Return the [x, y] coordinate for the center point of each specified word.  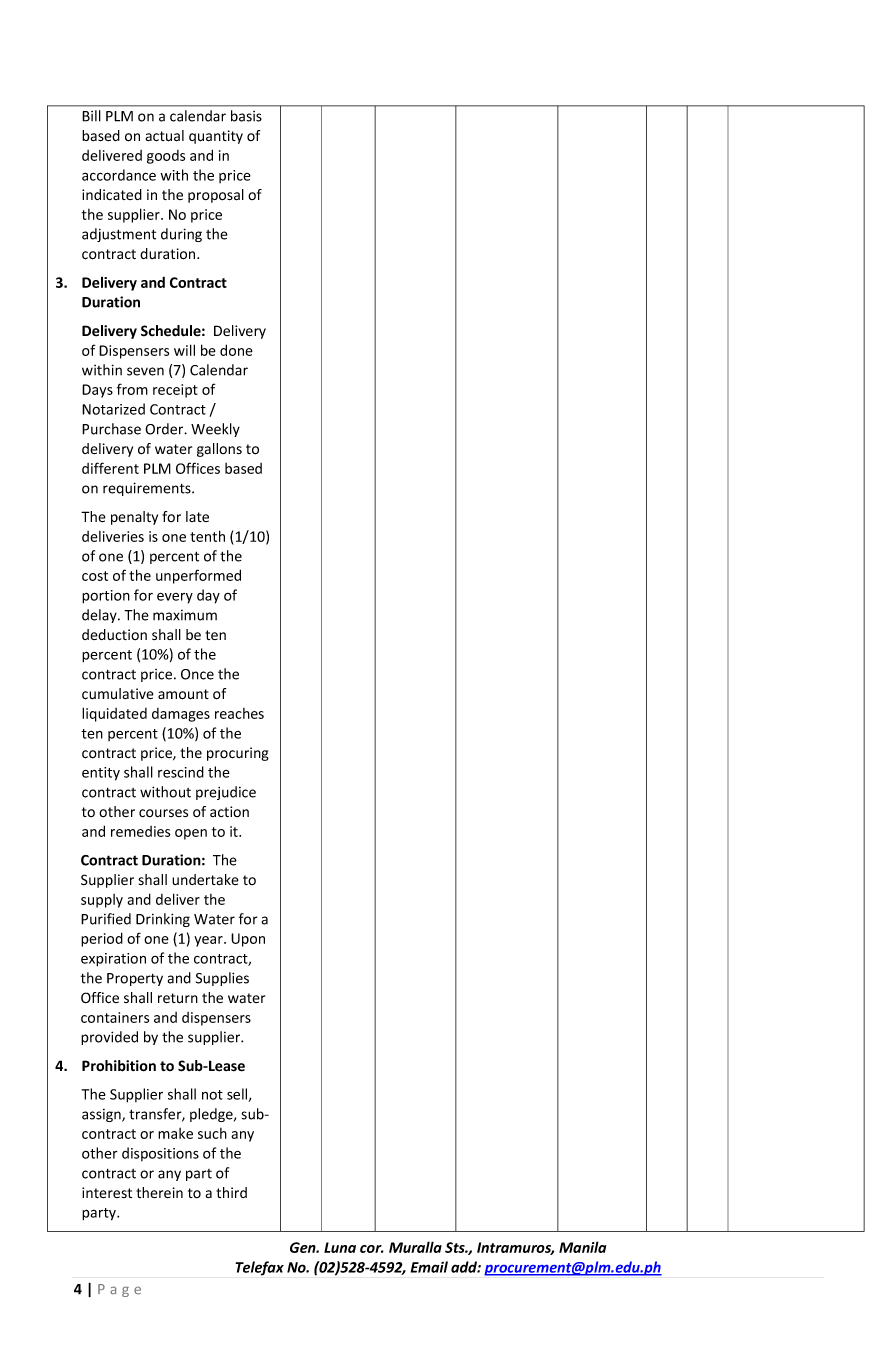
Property [135, 979]
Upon [248, 940]
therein [159, 1192]
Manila [582, 1247]
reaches [239, 713]
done [236, 350]
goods [166, 157]
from [132, 389]
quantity [216, 137]
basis [246, 116]
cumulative [118, 694]
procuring [238, 754]
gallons [219, 450]
